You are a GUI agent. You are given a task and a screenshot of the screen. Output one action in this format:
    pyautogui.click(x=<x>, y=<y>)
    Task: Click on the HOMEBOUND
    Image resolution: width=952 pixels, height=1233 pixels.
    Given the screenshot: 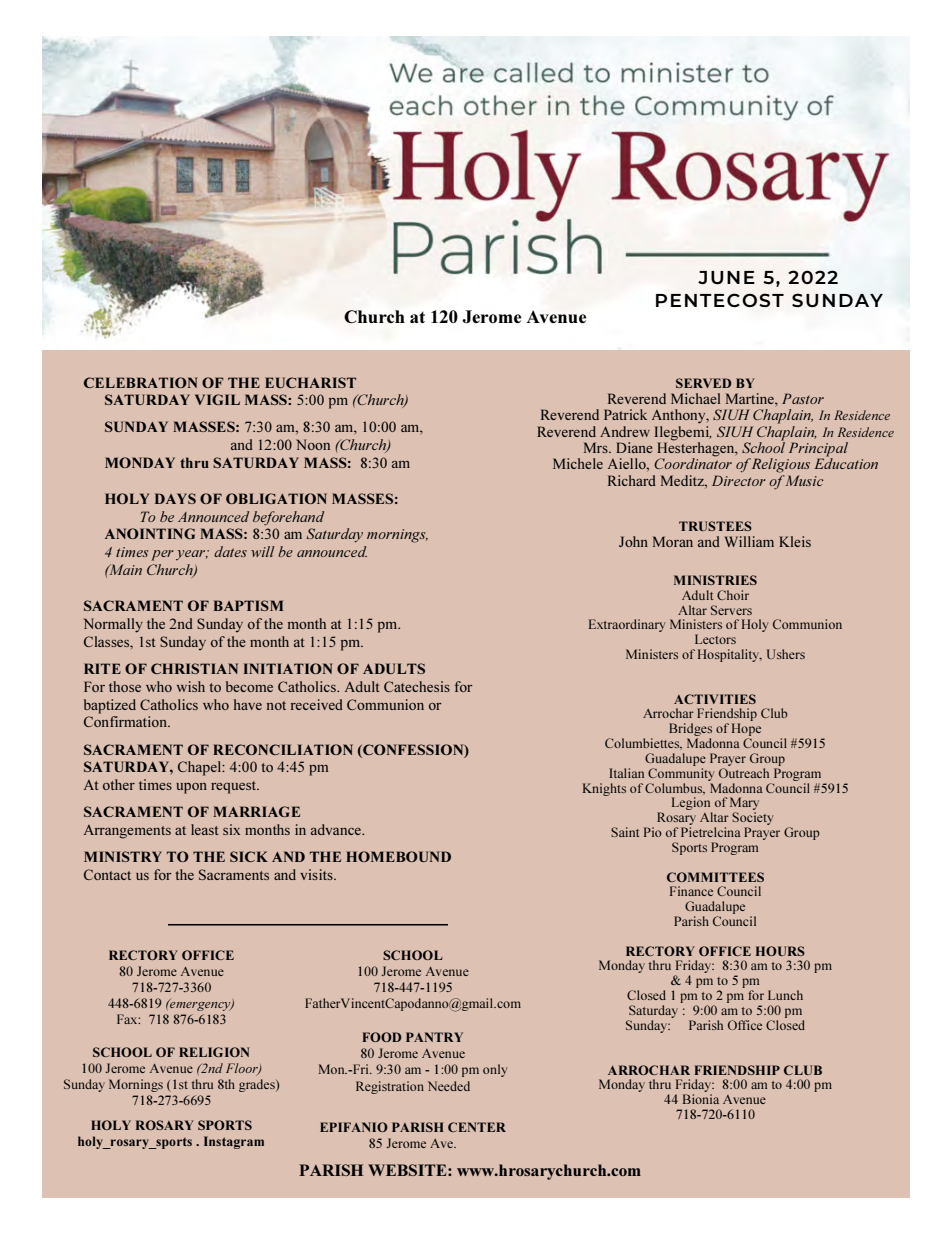 What is the action you would take?
    pyautogui.click(x=398, y=856)
